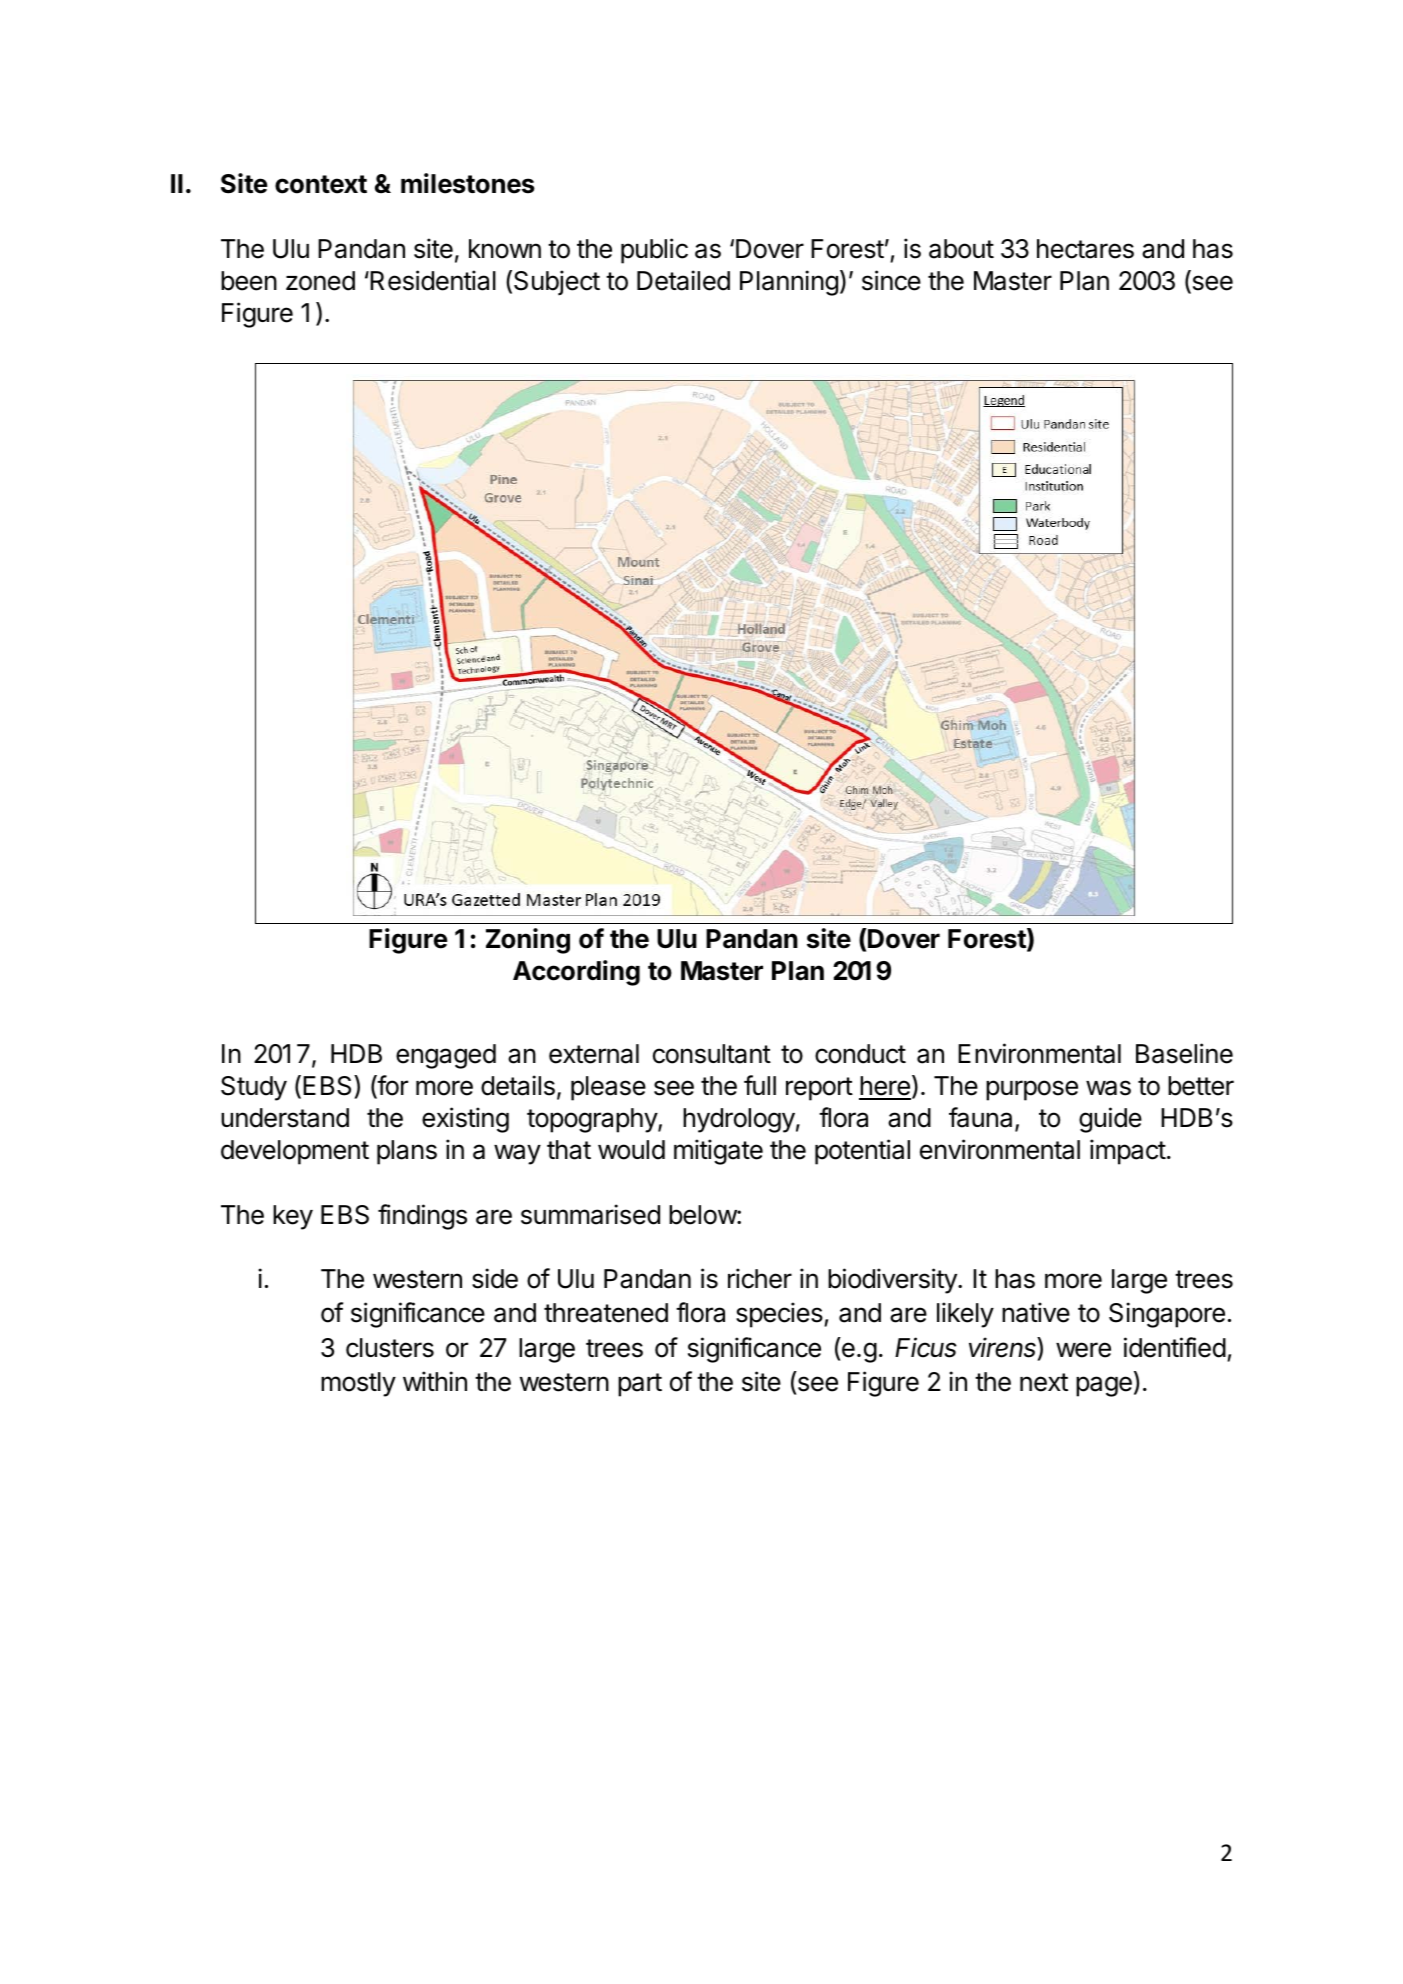  Describe the element at coordinates (528, 941) in the screenshot. I see `Zoning` at that location.
